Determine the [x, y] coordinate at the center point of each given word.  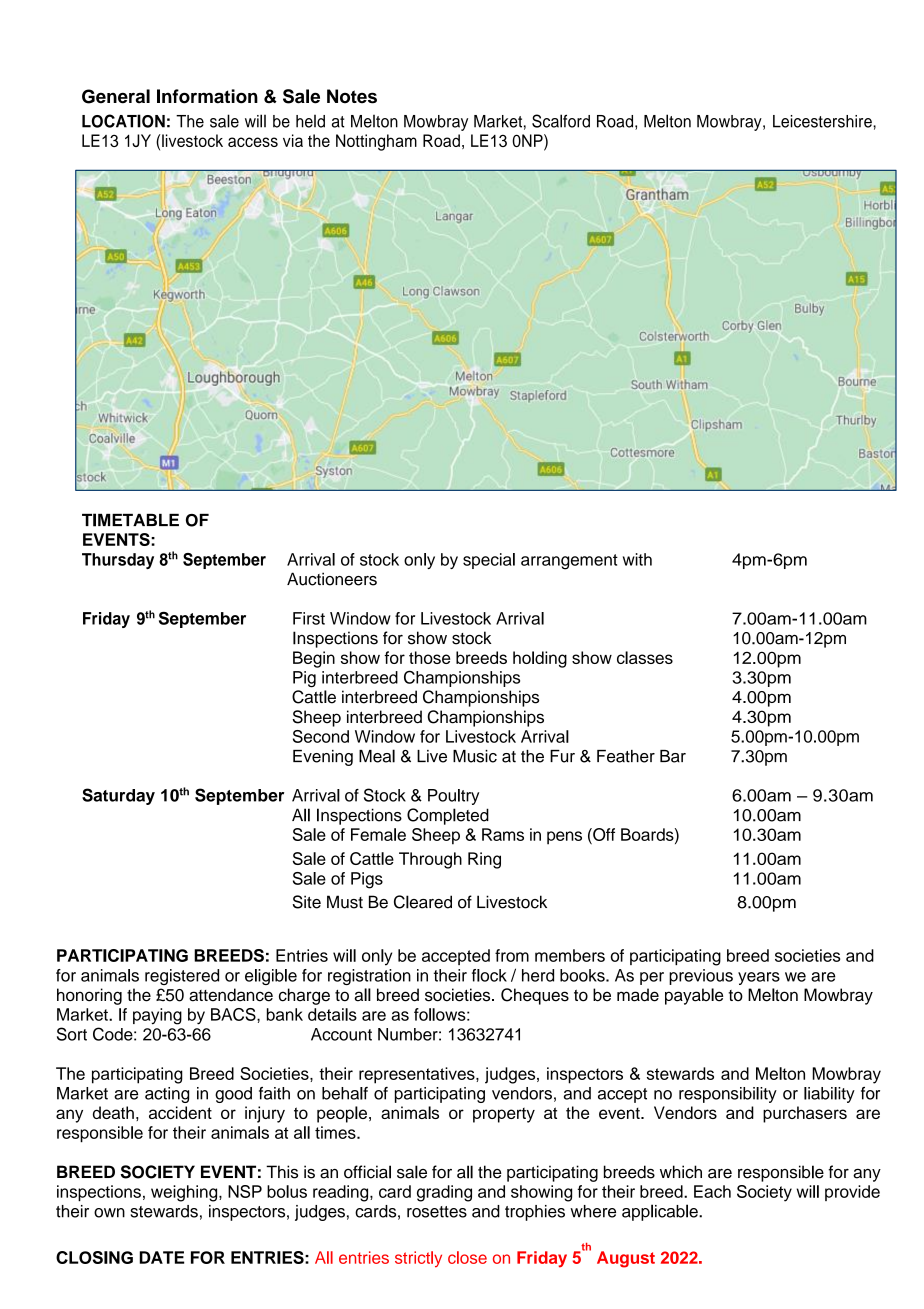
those [429, 657]
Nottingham [376, 142]
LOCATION [123, 121]
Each [712, 1191]
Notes [352, 96]
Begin [314, 659]
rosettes [437, 1212]
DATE [161, 1257]
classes [645, 657]
